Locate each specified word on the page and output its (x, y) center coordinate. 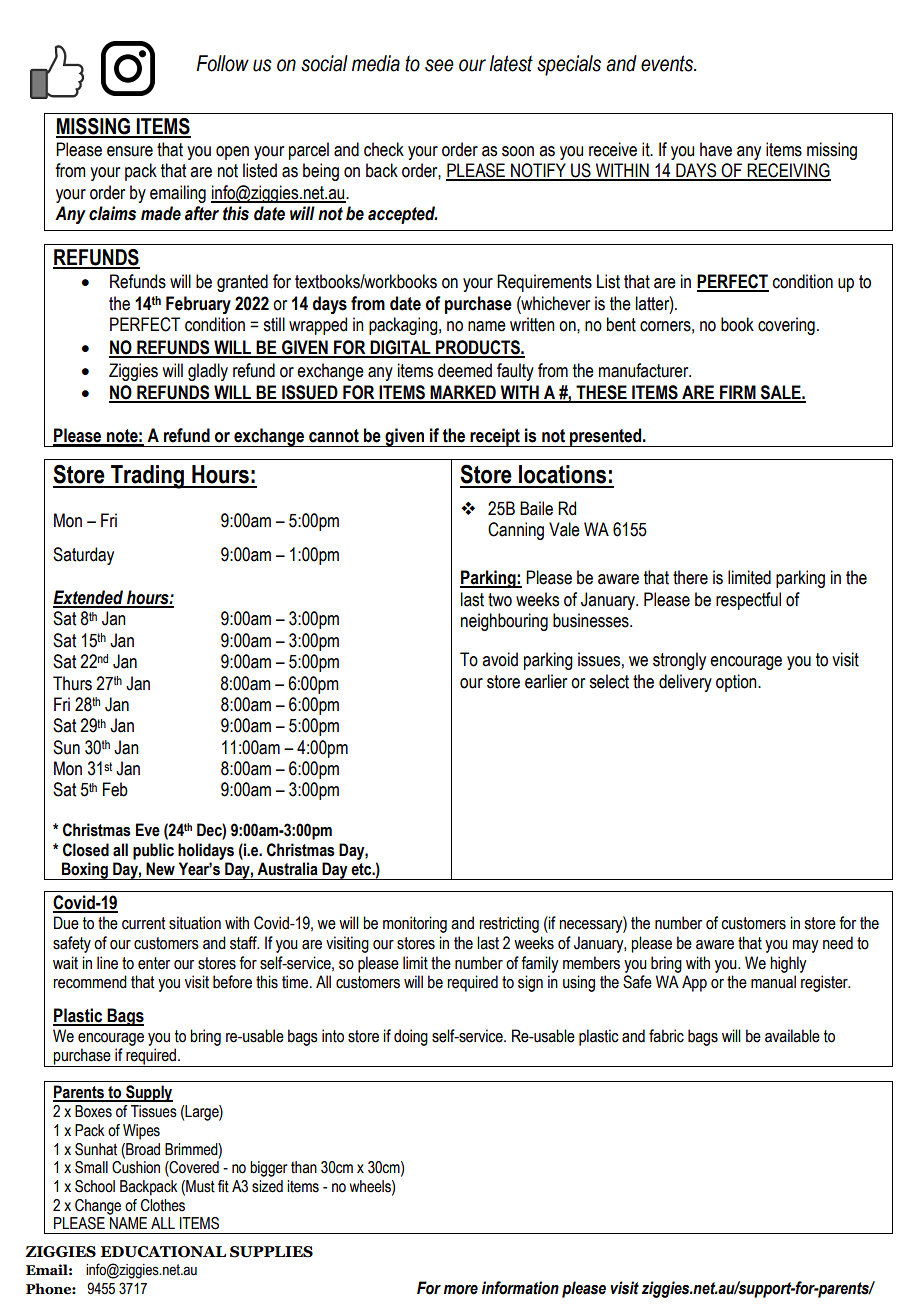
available (792, 1036)
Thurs (72, 683)
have (716, 149)
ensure (130, 151)
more (460, 1290)
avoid (500, 659)
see (439, 65)
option (737, 683)
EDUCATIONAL (163, 1252)
